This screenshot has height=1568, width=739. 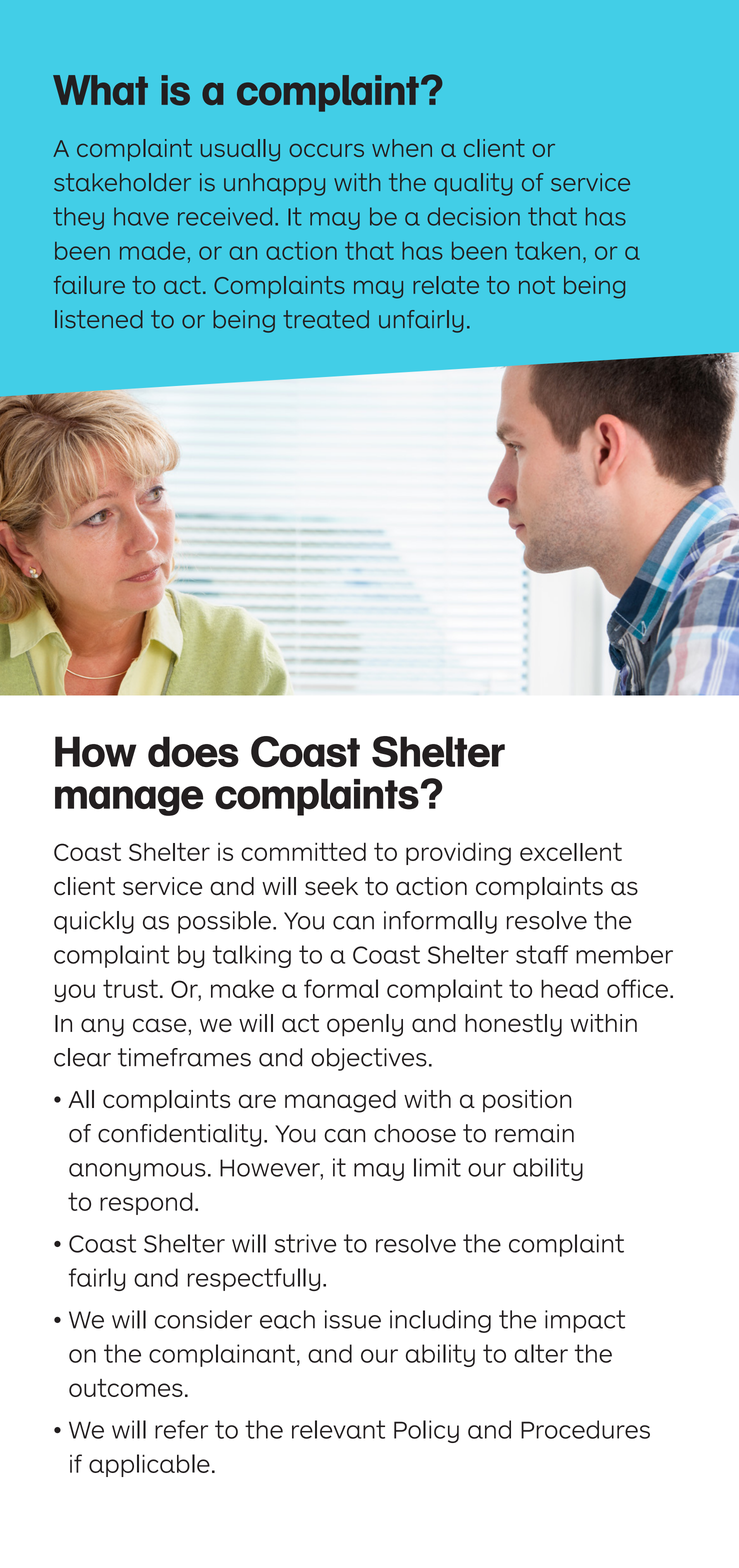 I want to click on stakeholder, so click(x=122, y=182).
